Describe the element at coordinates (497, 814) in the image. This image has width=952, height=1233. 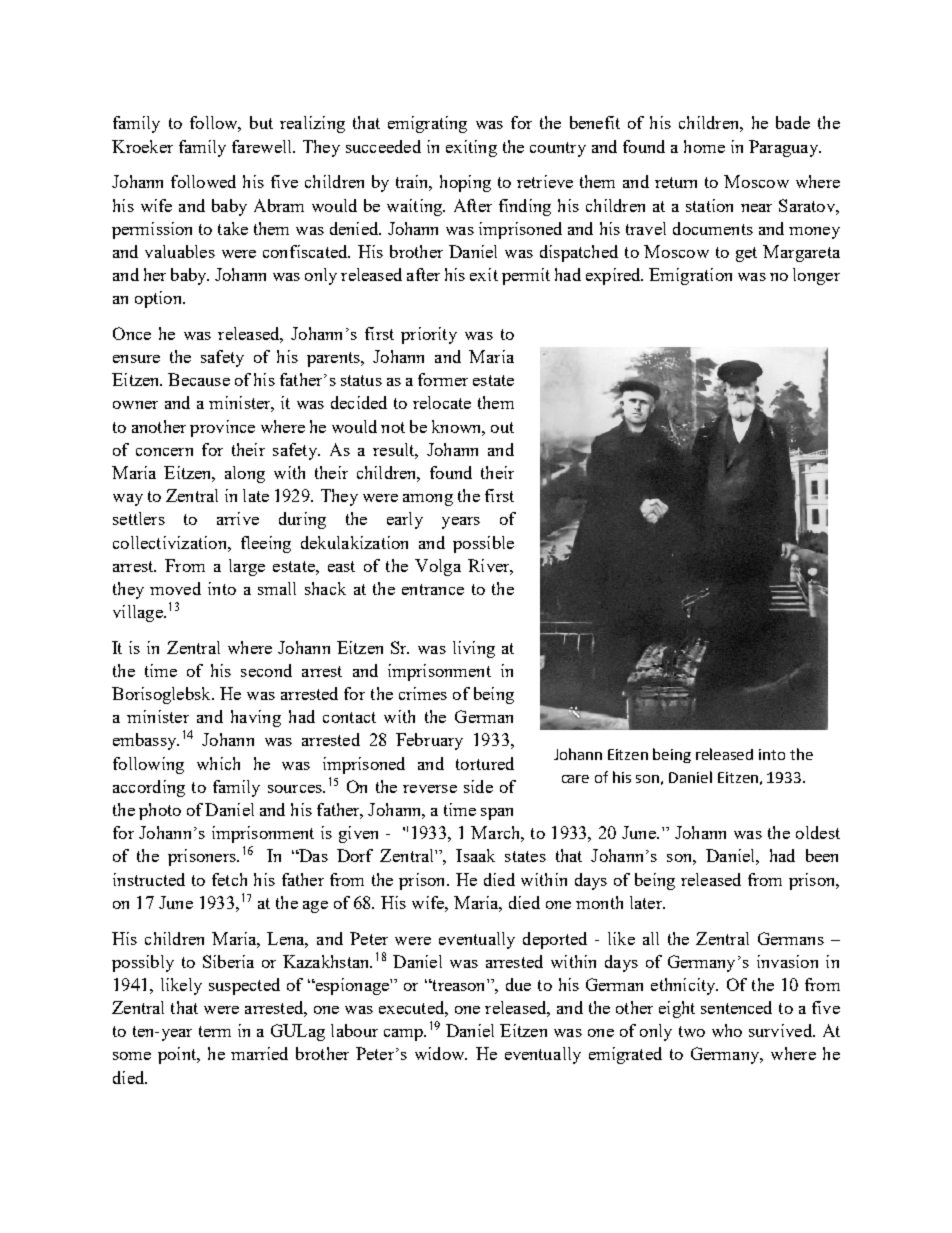
I see `span` at that location.
